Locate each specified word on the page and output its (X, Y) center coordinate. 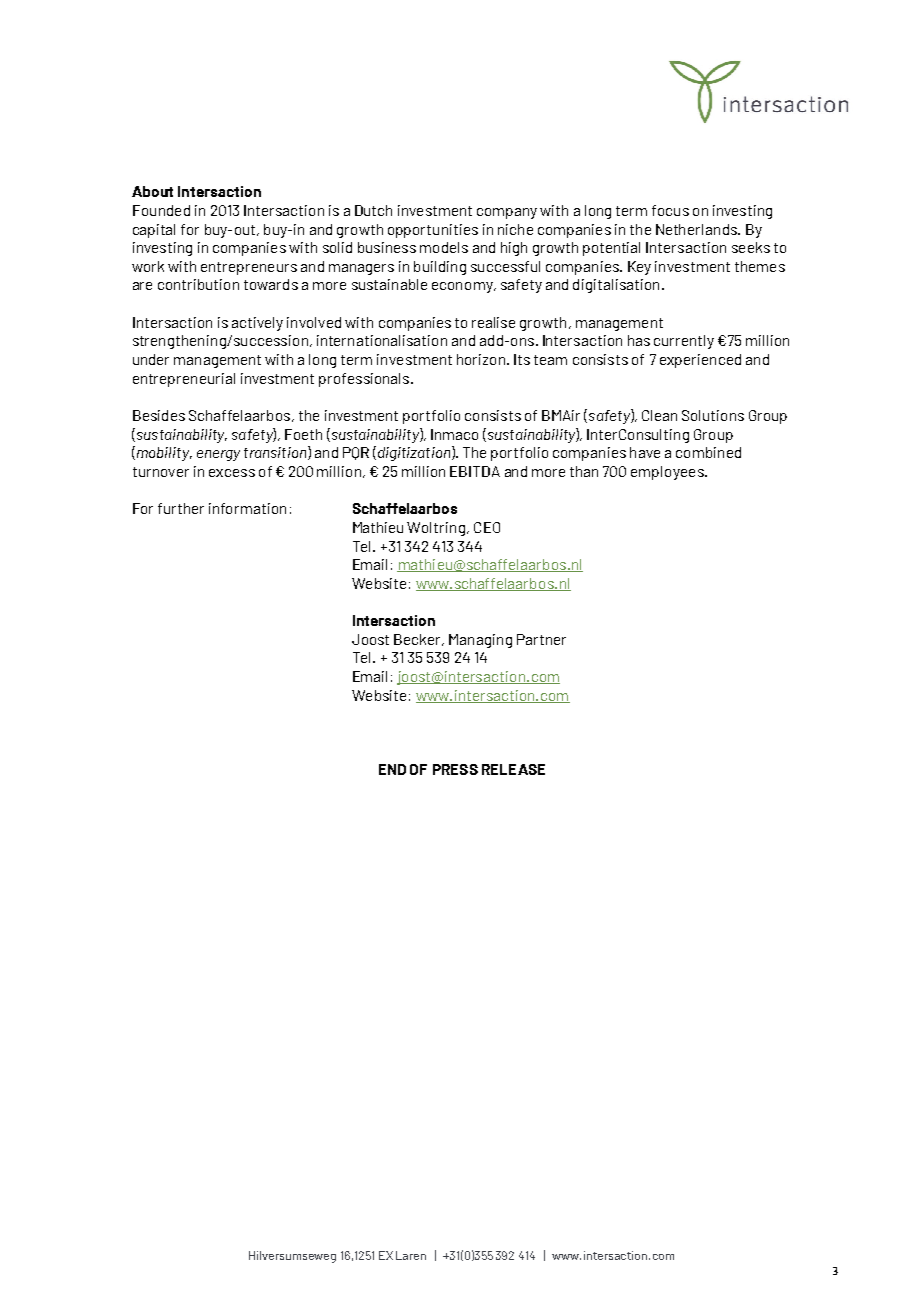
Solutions (713, 415)
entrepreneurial (184, 380)
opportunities (433, 231)
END (392, 769)
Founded (161, 210)
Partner (541, 639)
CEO (487, 527)
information (247, 508)
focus (670, 210)
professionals (365, 380)
